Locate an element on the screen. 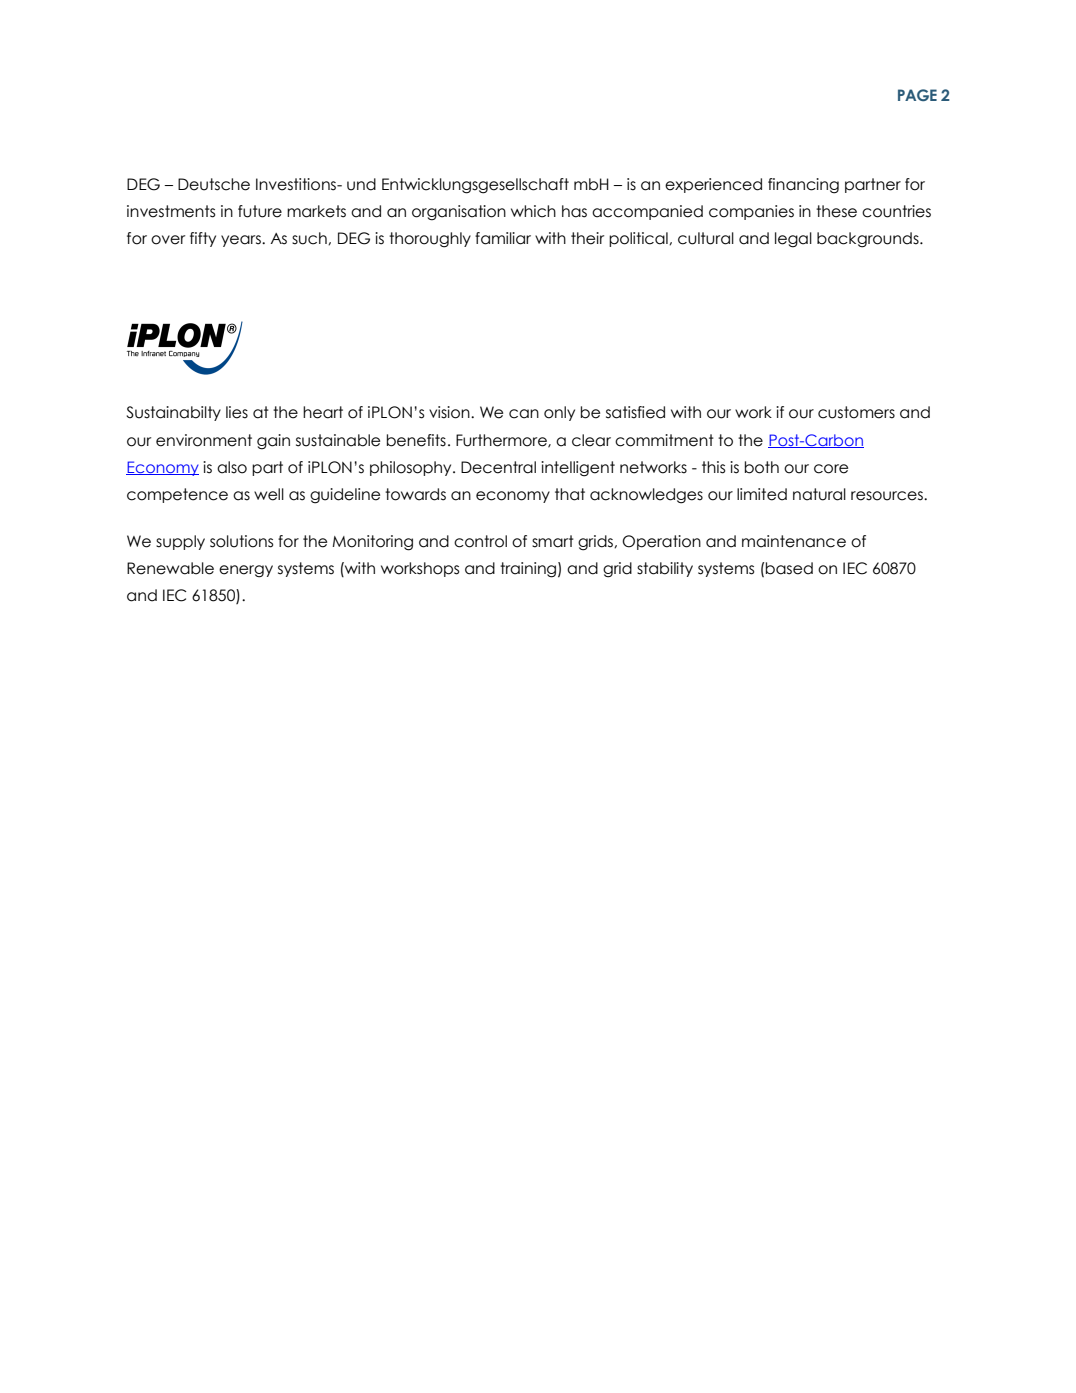 The height and width of the screenshot is (1393, 1076). smart is located at coordinates (553, 541).
